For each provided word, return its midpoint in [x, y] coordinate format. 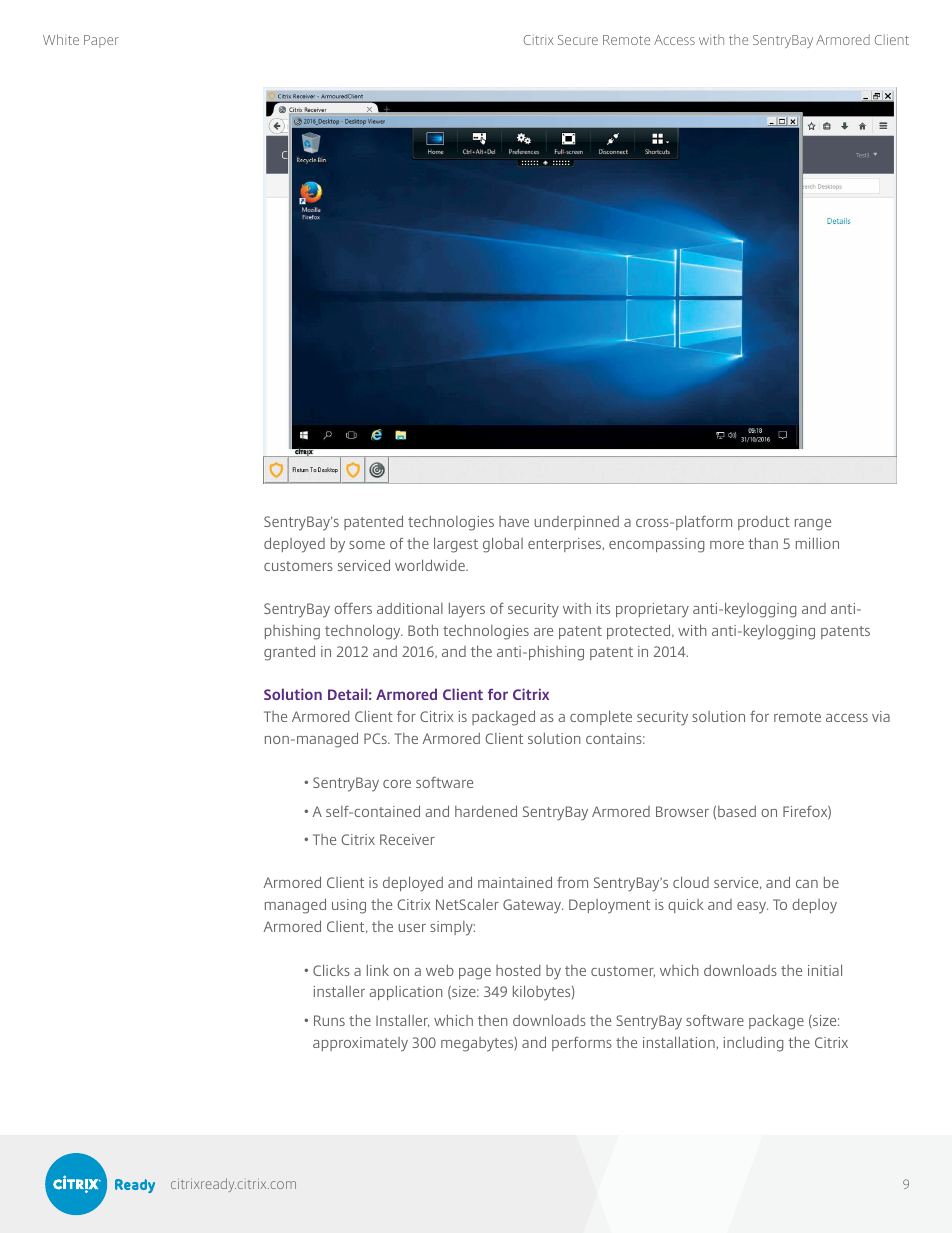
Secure [578, 40]
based [737, 811]
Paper [101, 41]
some [367, 545]
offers [353, 608]
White [61, 39]
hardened [486, 811]
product [764, 523]
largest [456, 545]
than [763, 543]
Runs [329, 1020]
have [514, 521]
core [397, 784]
